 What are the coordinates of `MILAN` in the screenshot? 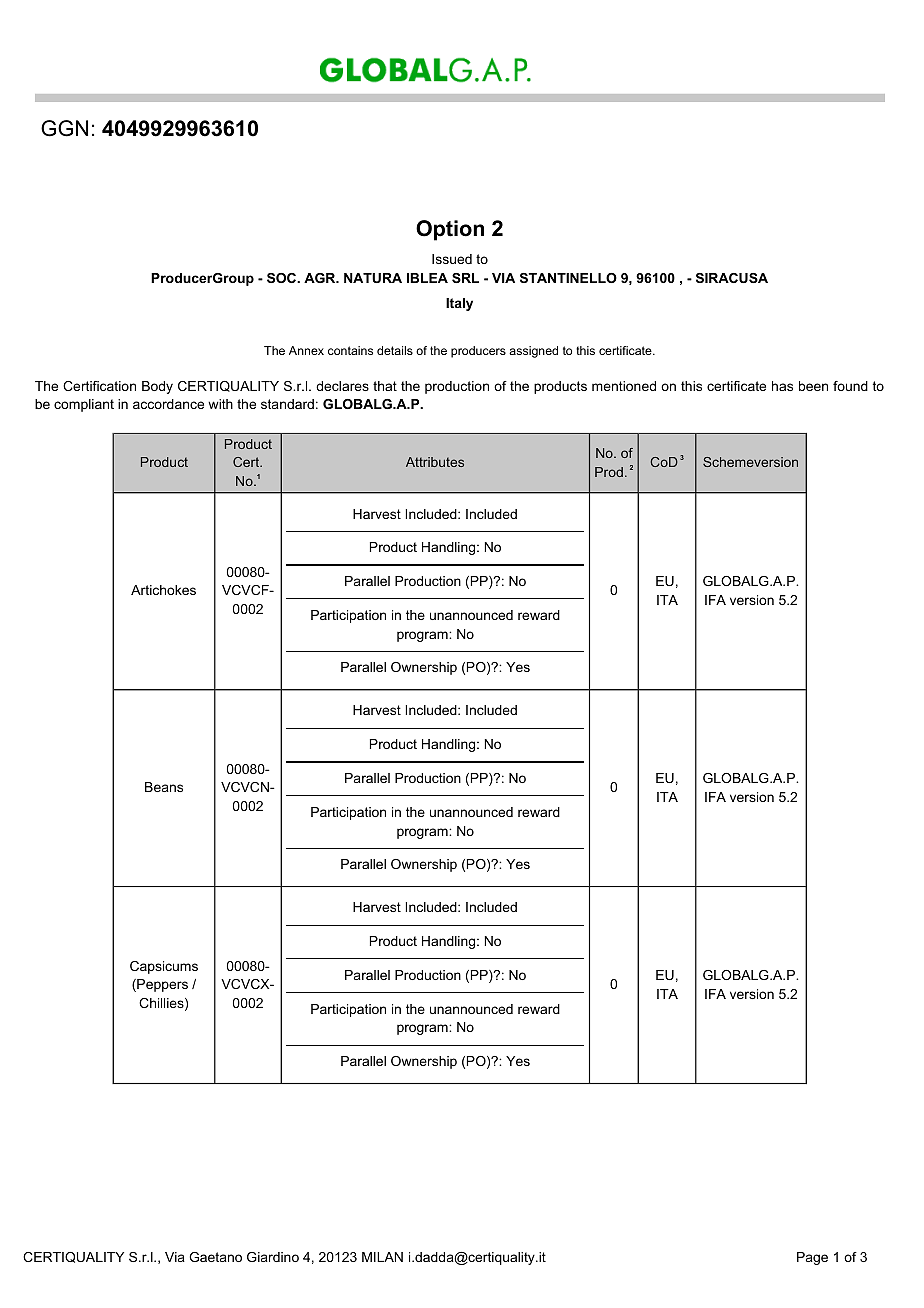 It's located at (382, 1257).
